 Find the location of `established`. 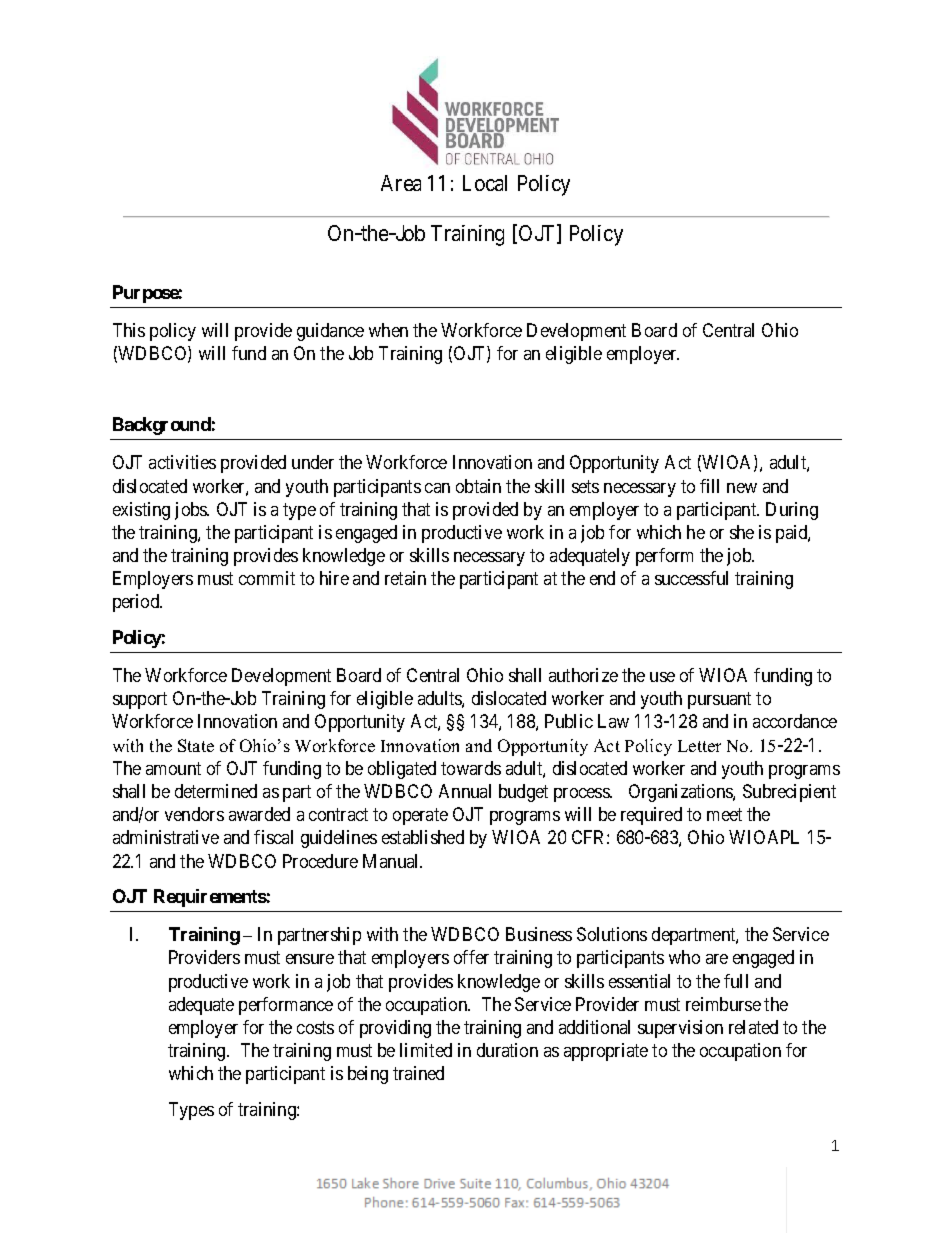

established is located at coordinates (423, 837).
